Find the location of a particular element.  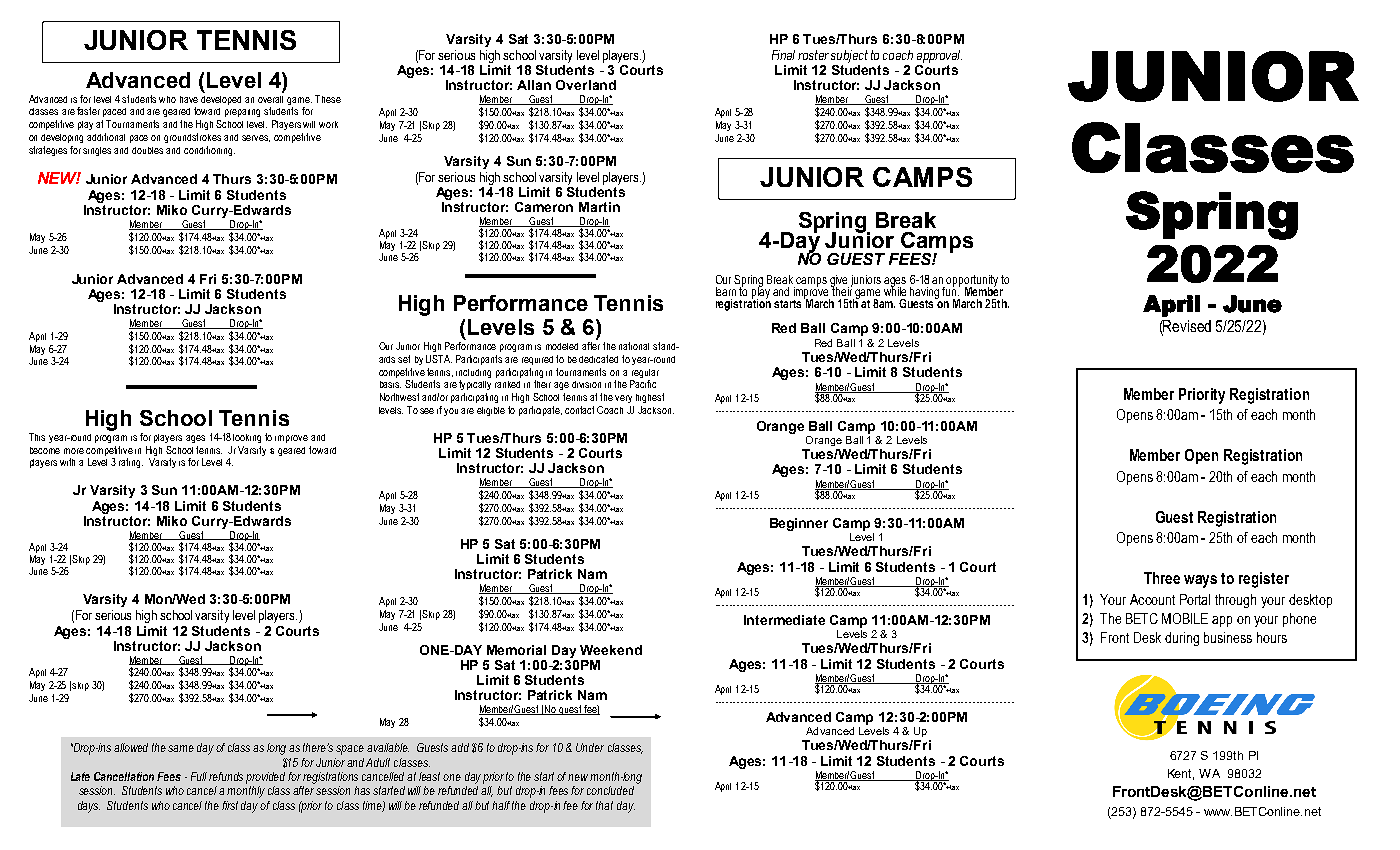

Full is located at coordinates (199, 776).
